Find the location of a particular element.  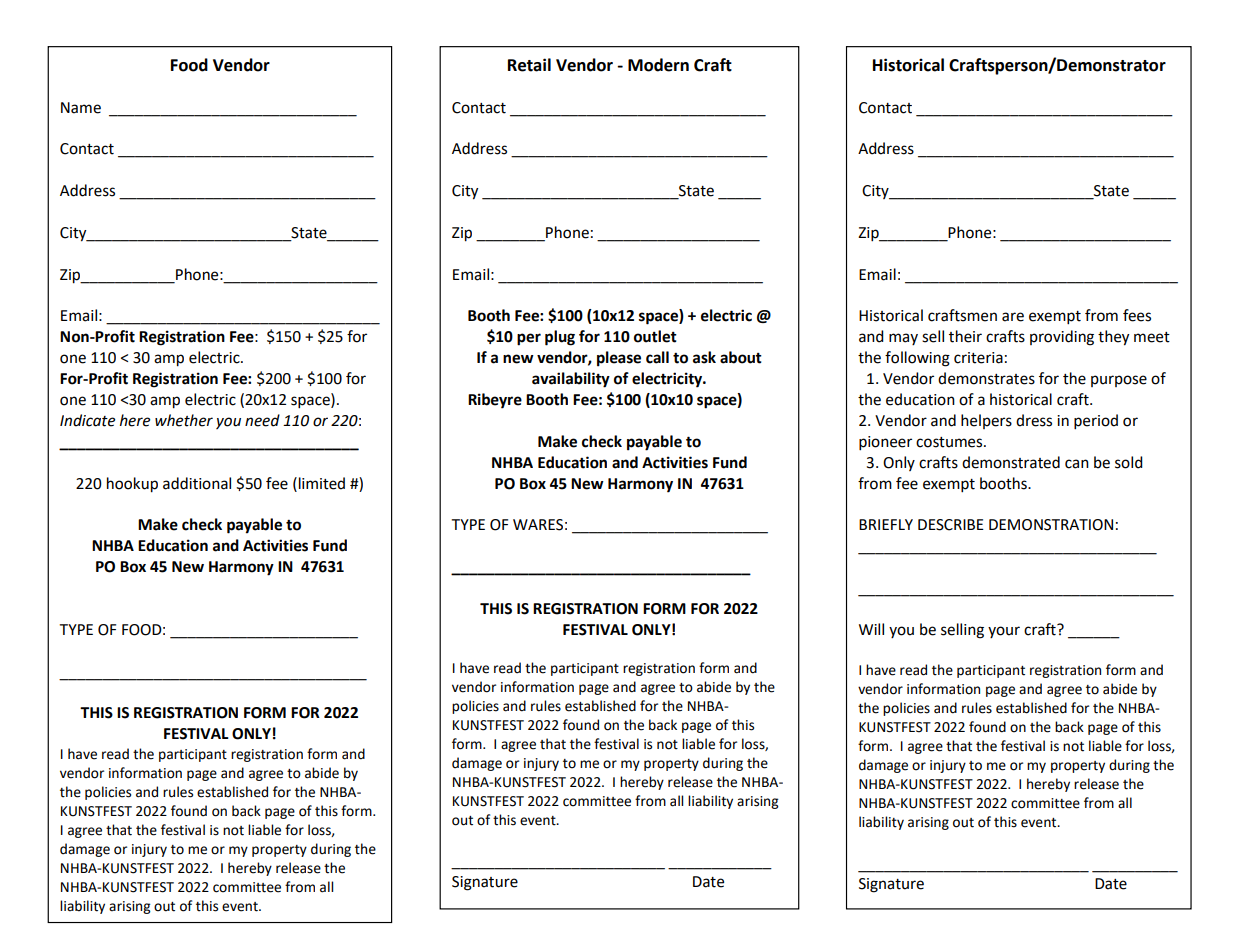

plug is located at coordinates (560, 338).
